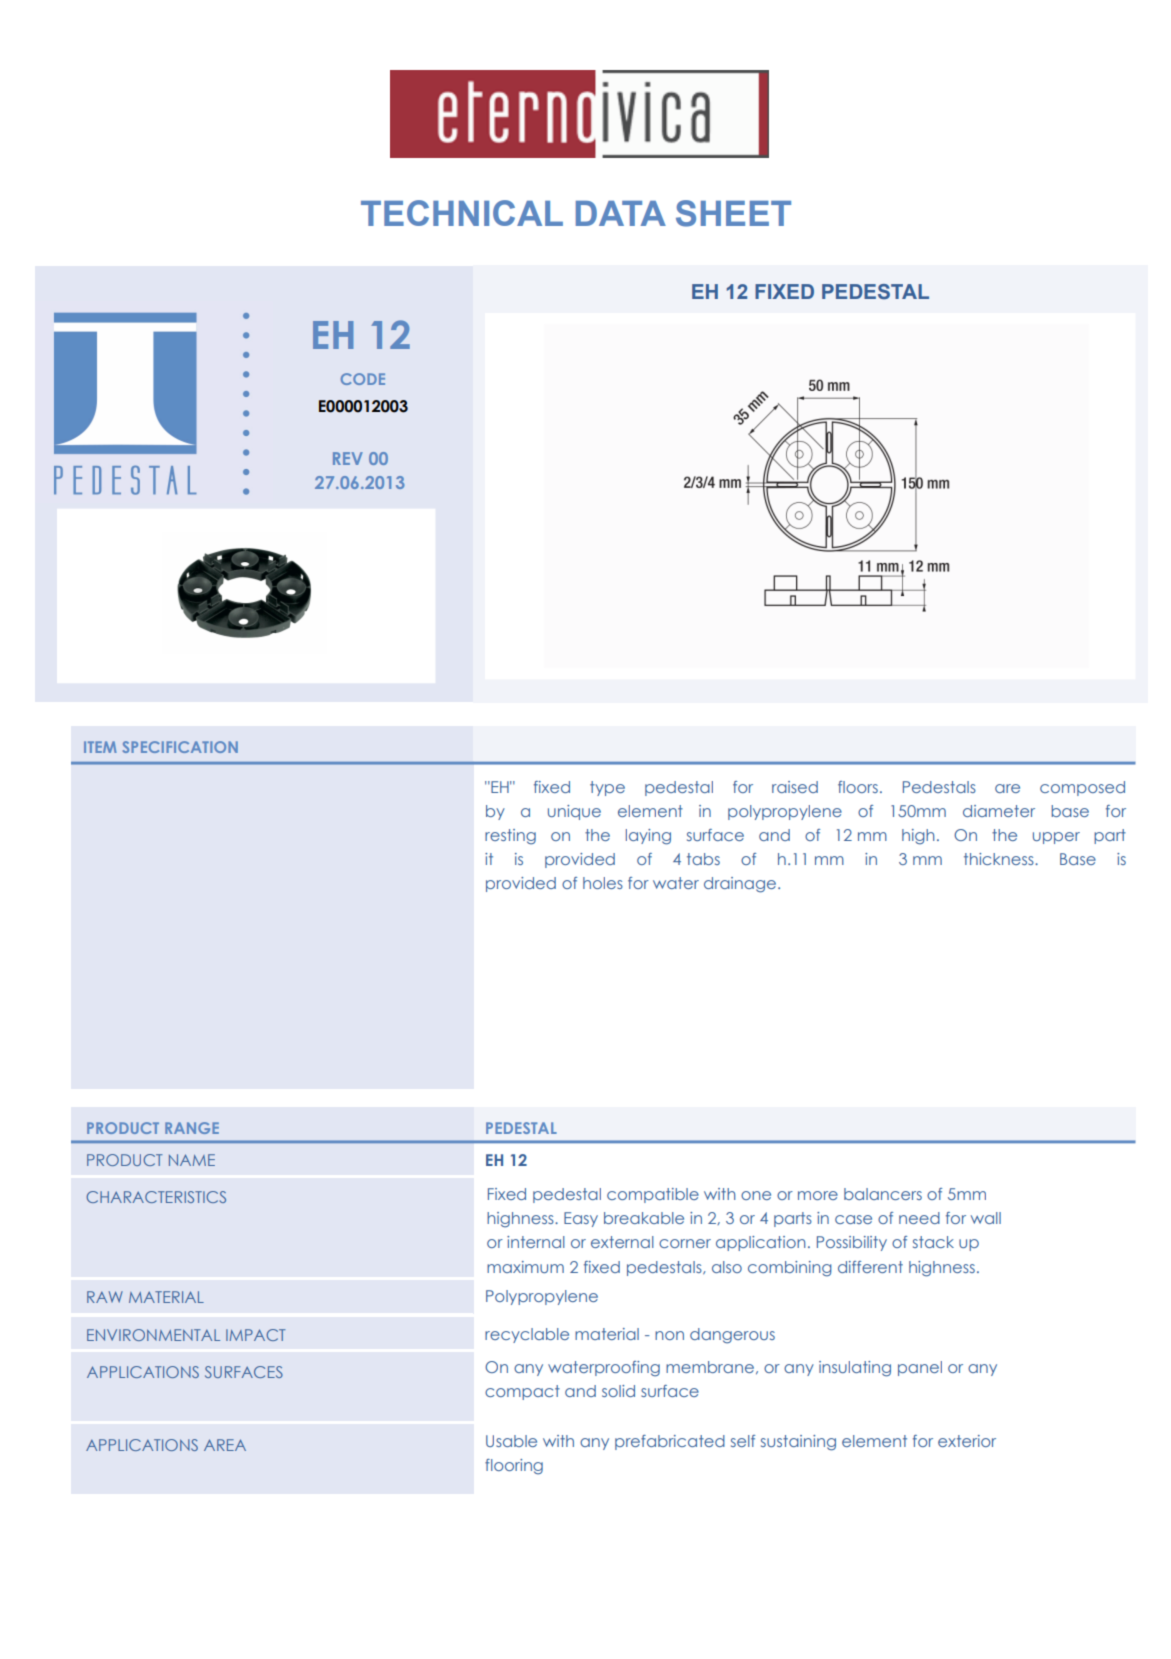 The width and height of the screenshot is (1171, 1659). I want to click on thickness, so click(1000, 859).
